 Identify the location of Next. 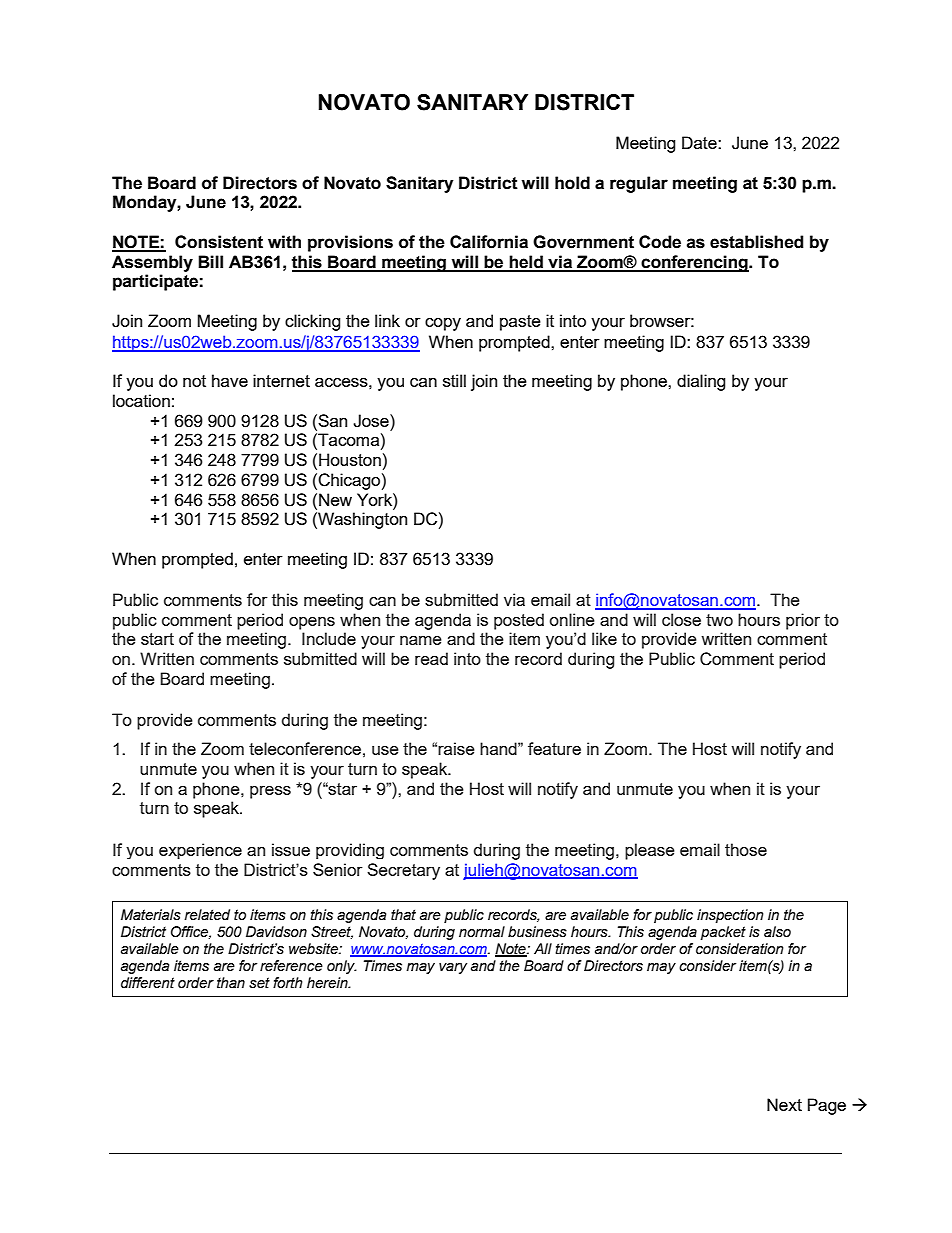
(784, 1104).
